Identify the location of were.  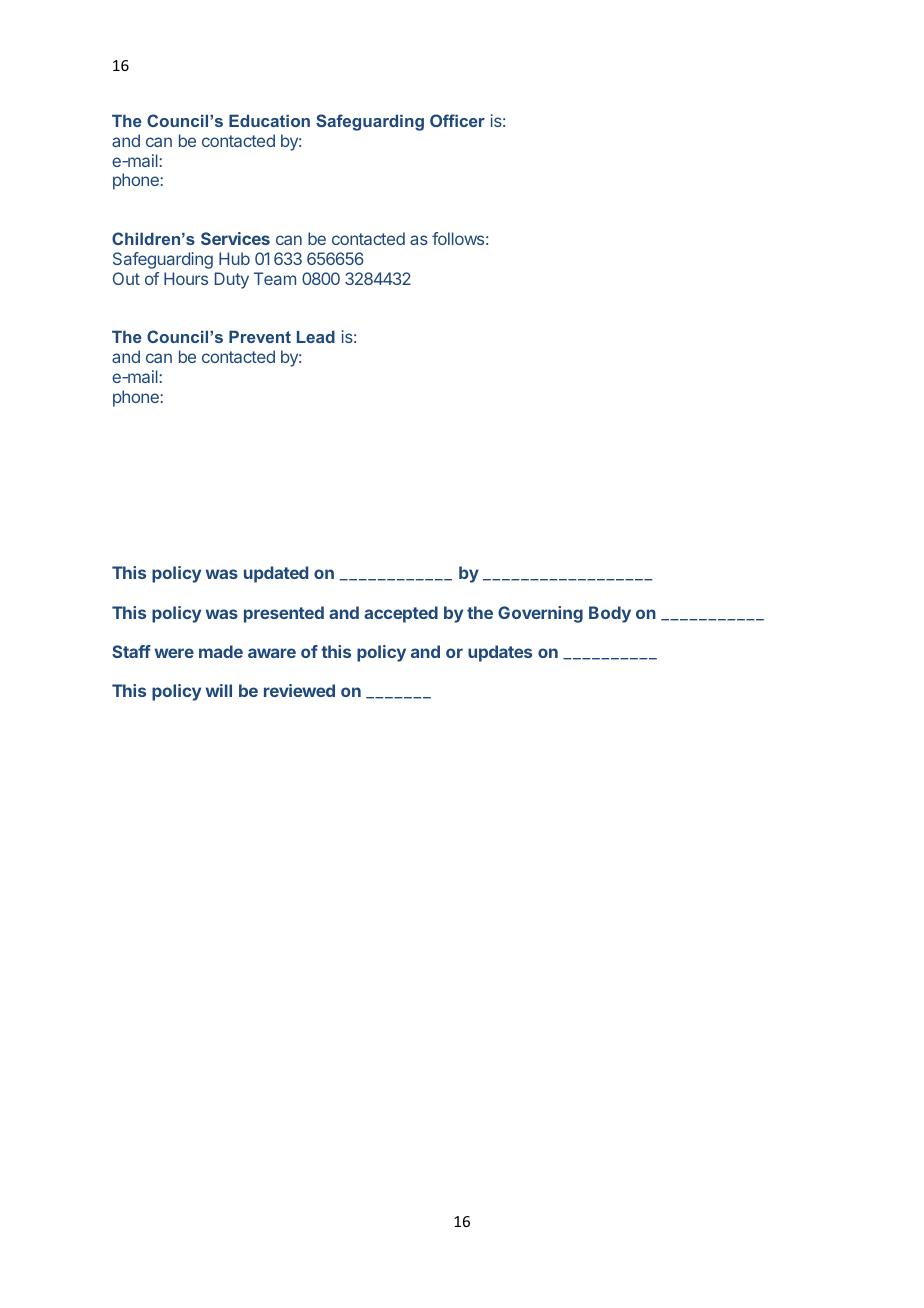
(174, 653).
